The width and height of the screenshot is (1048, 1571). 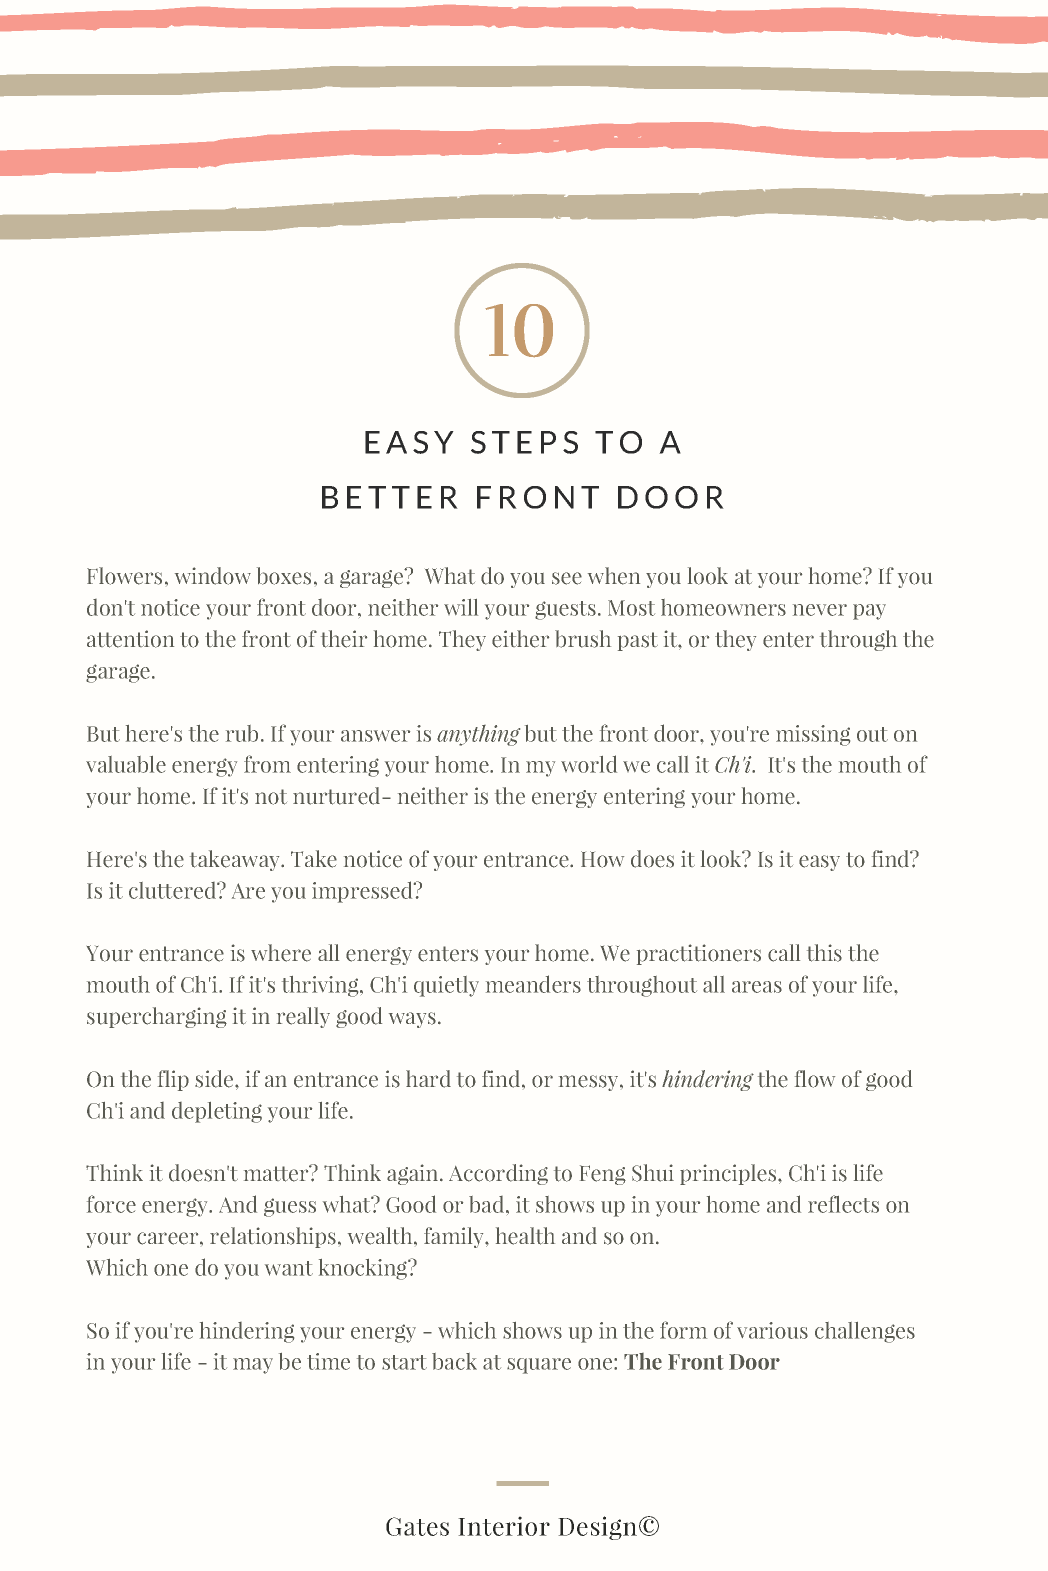 What do you see at coordinates (820, 610) in the screenshot?
I see `never` at bounding box center [820, 610].
